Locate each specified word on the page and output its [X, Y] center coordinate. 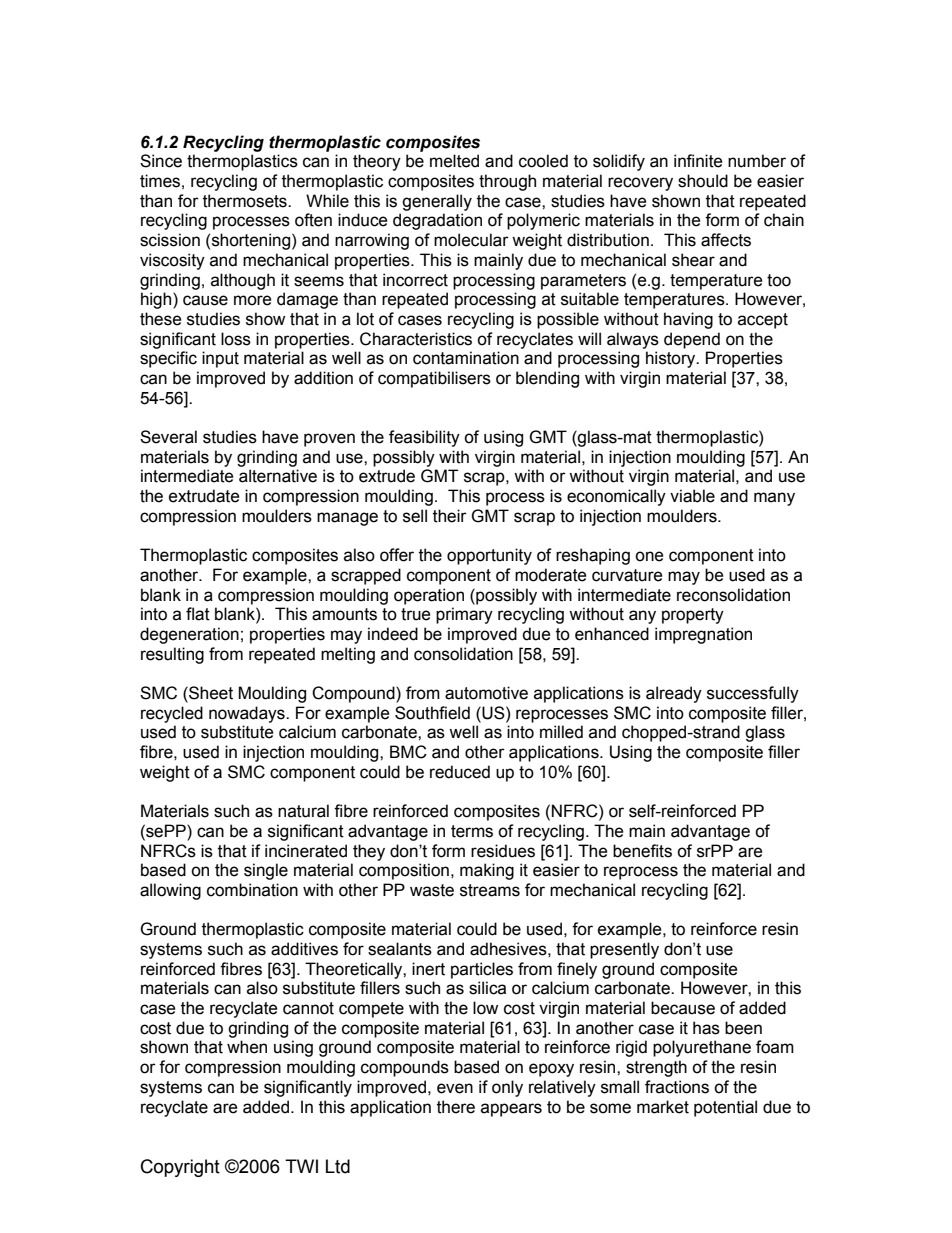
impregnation [703, 635]
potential [725, 1108]
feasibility [424, 438]
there [456, 1107]
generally [437, 202]
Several [168, 437]
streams [490, 890]
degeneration [189, 635]
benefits [642, 851]
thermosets [246, 201]
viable [692, 496]
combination [252, 890]
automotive [486, 693]
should [703, 181]
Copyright [180, 1168]
